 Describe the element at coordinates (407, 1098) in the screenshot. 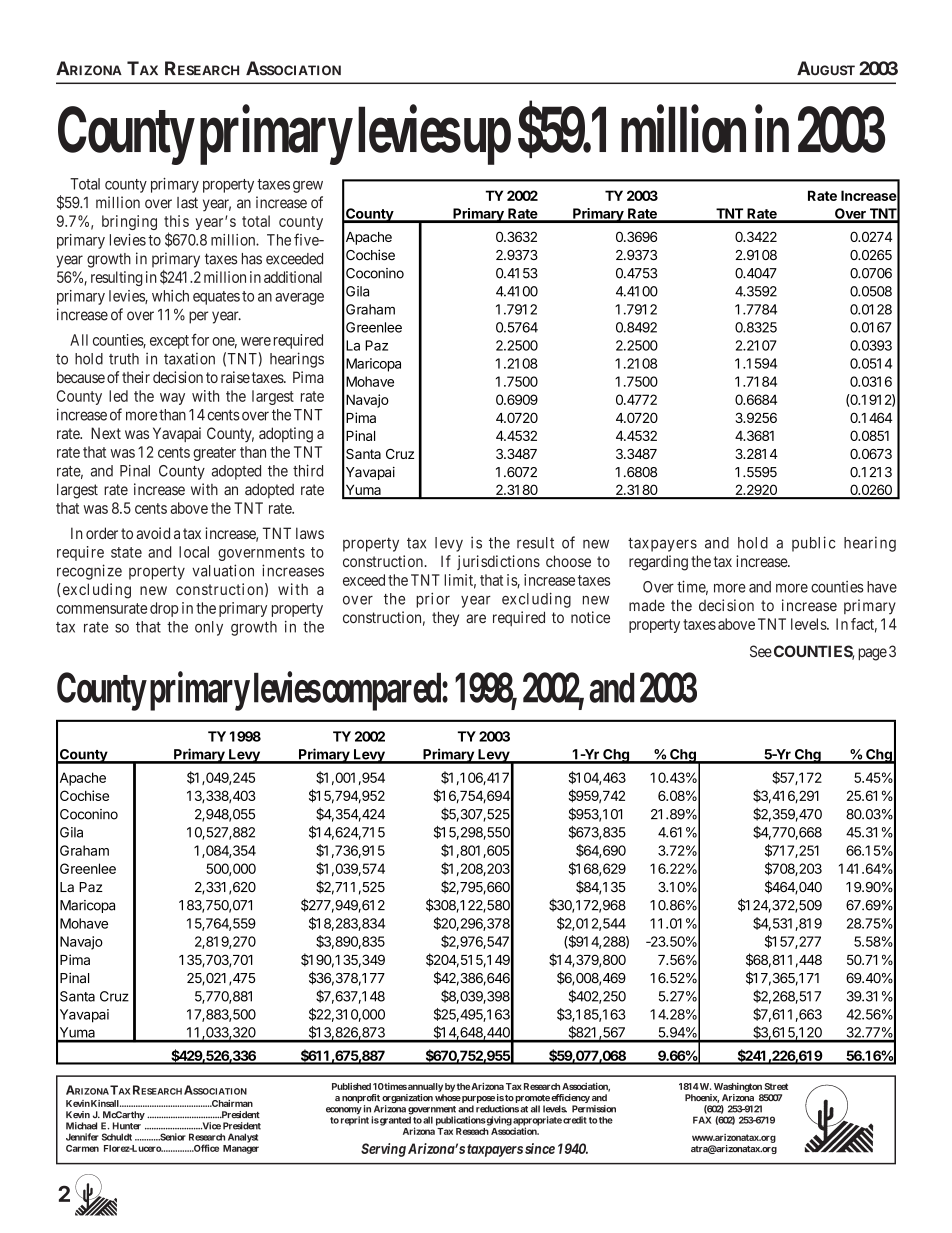

I see `organization` at that location.
